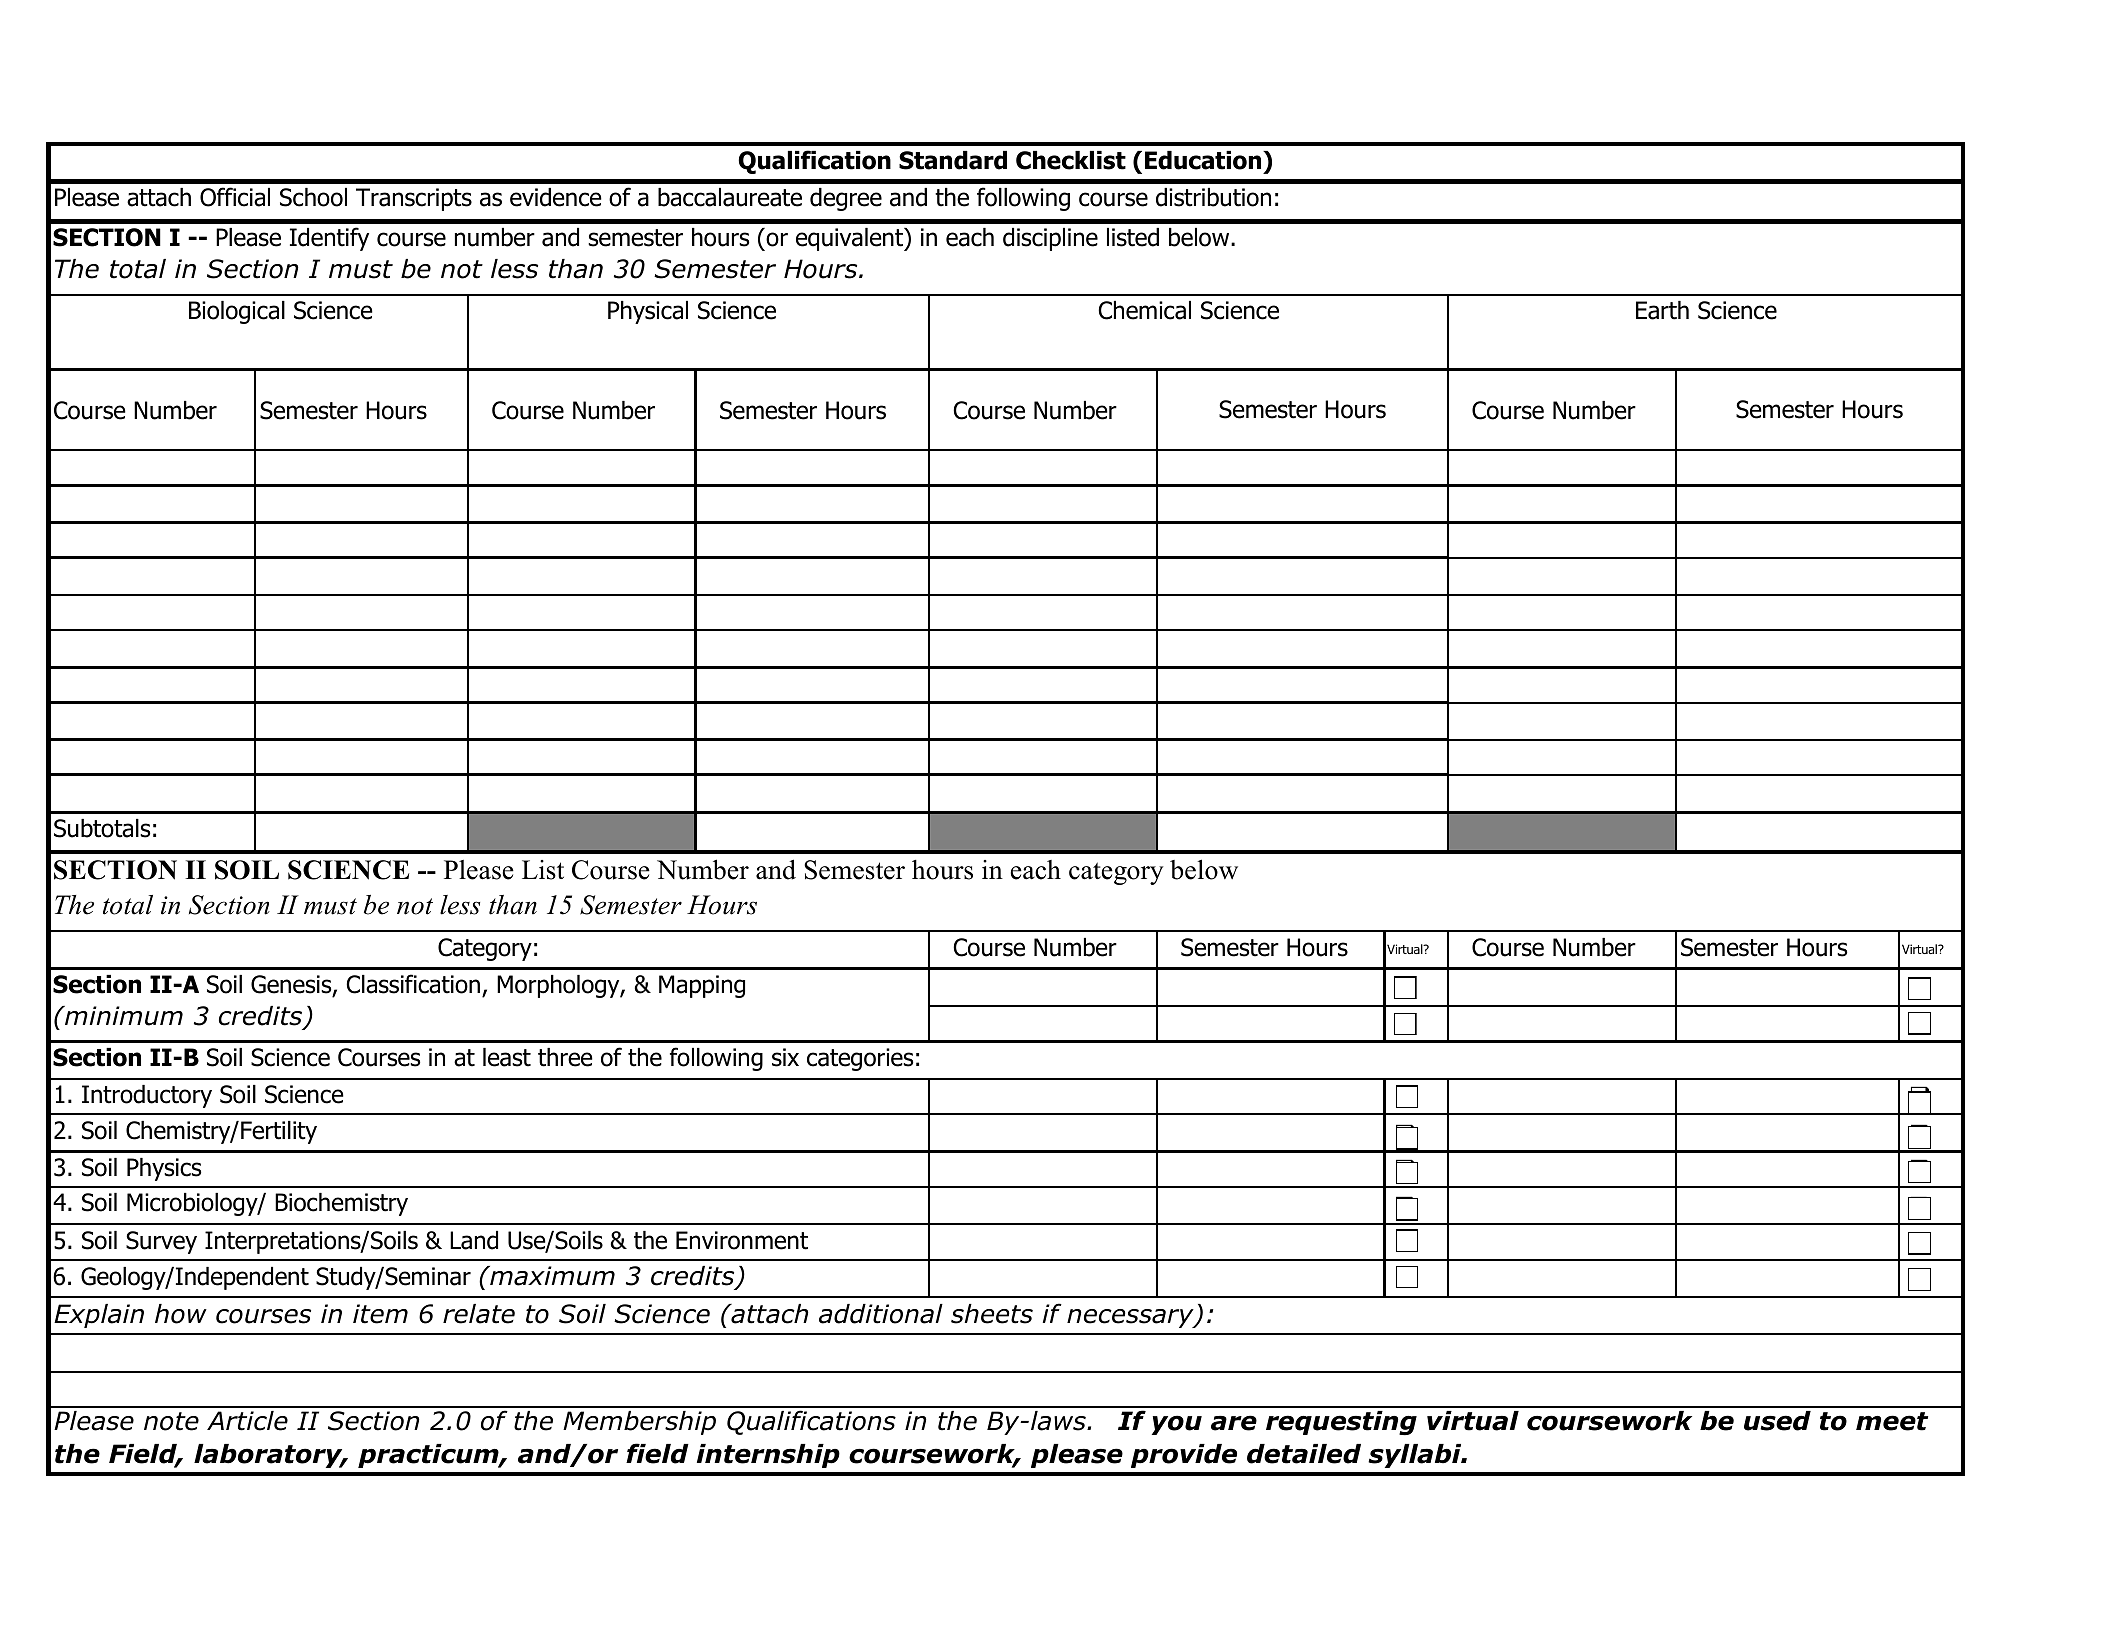 The height and width of the page is (1627, 2106). Describe the element at coordinates (953, 160) in the page. I see `Standard` at that location.
